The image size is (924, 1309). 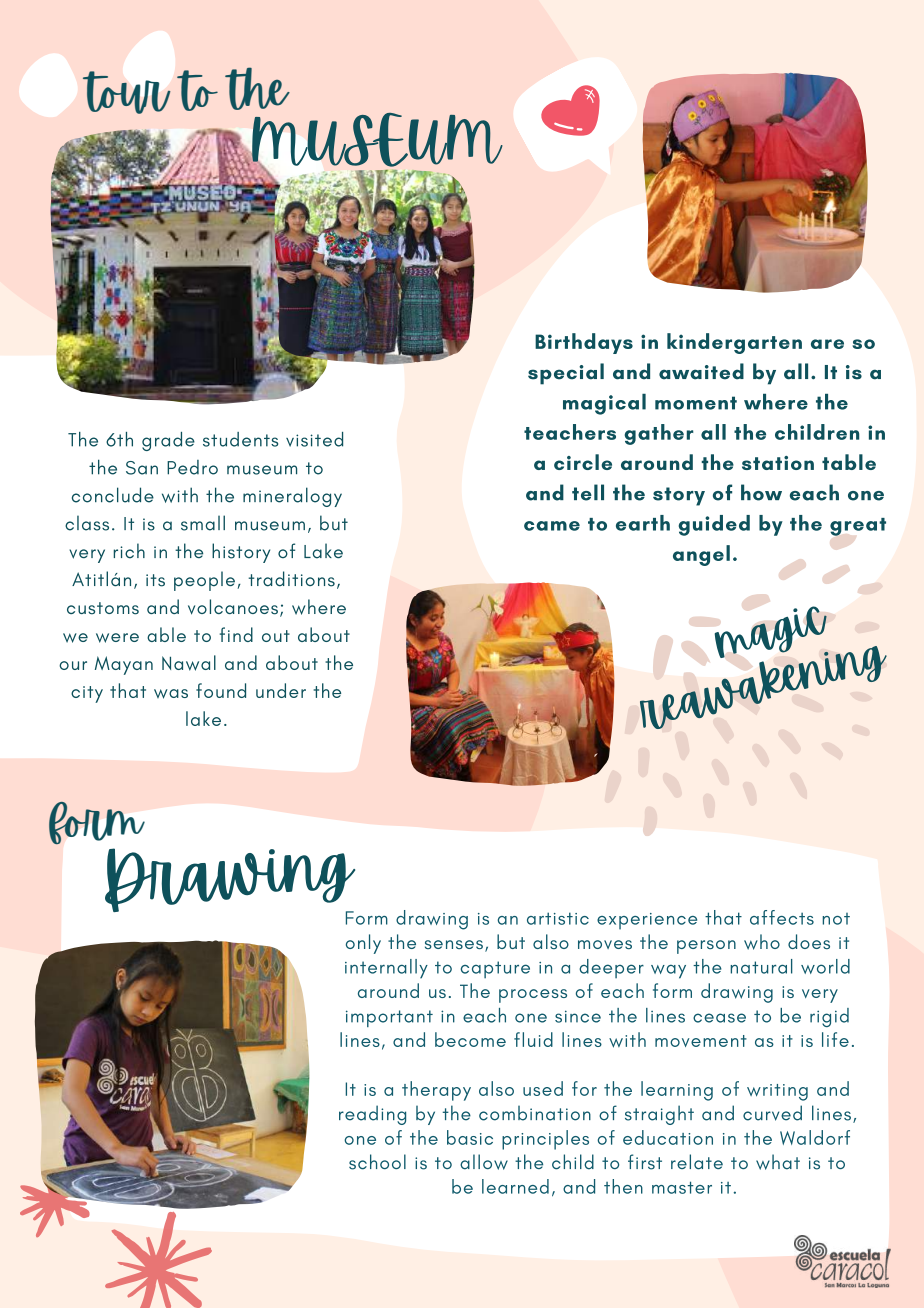 I want to click on station, so click(x=778, y=463).
